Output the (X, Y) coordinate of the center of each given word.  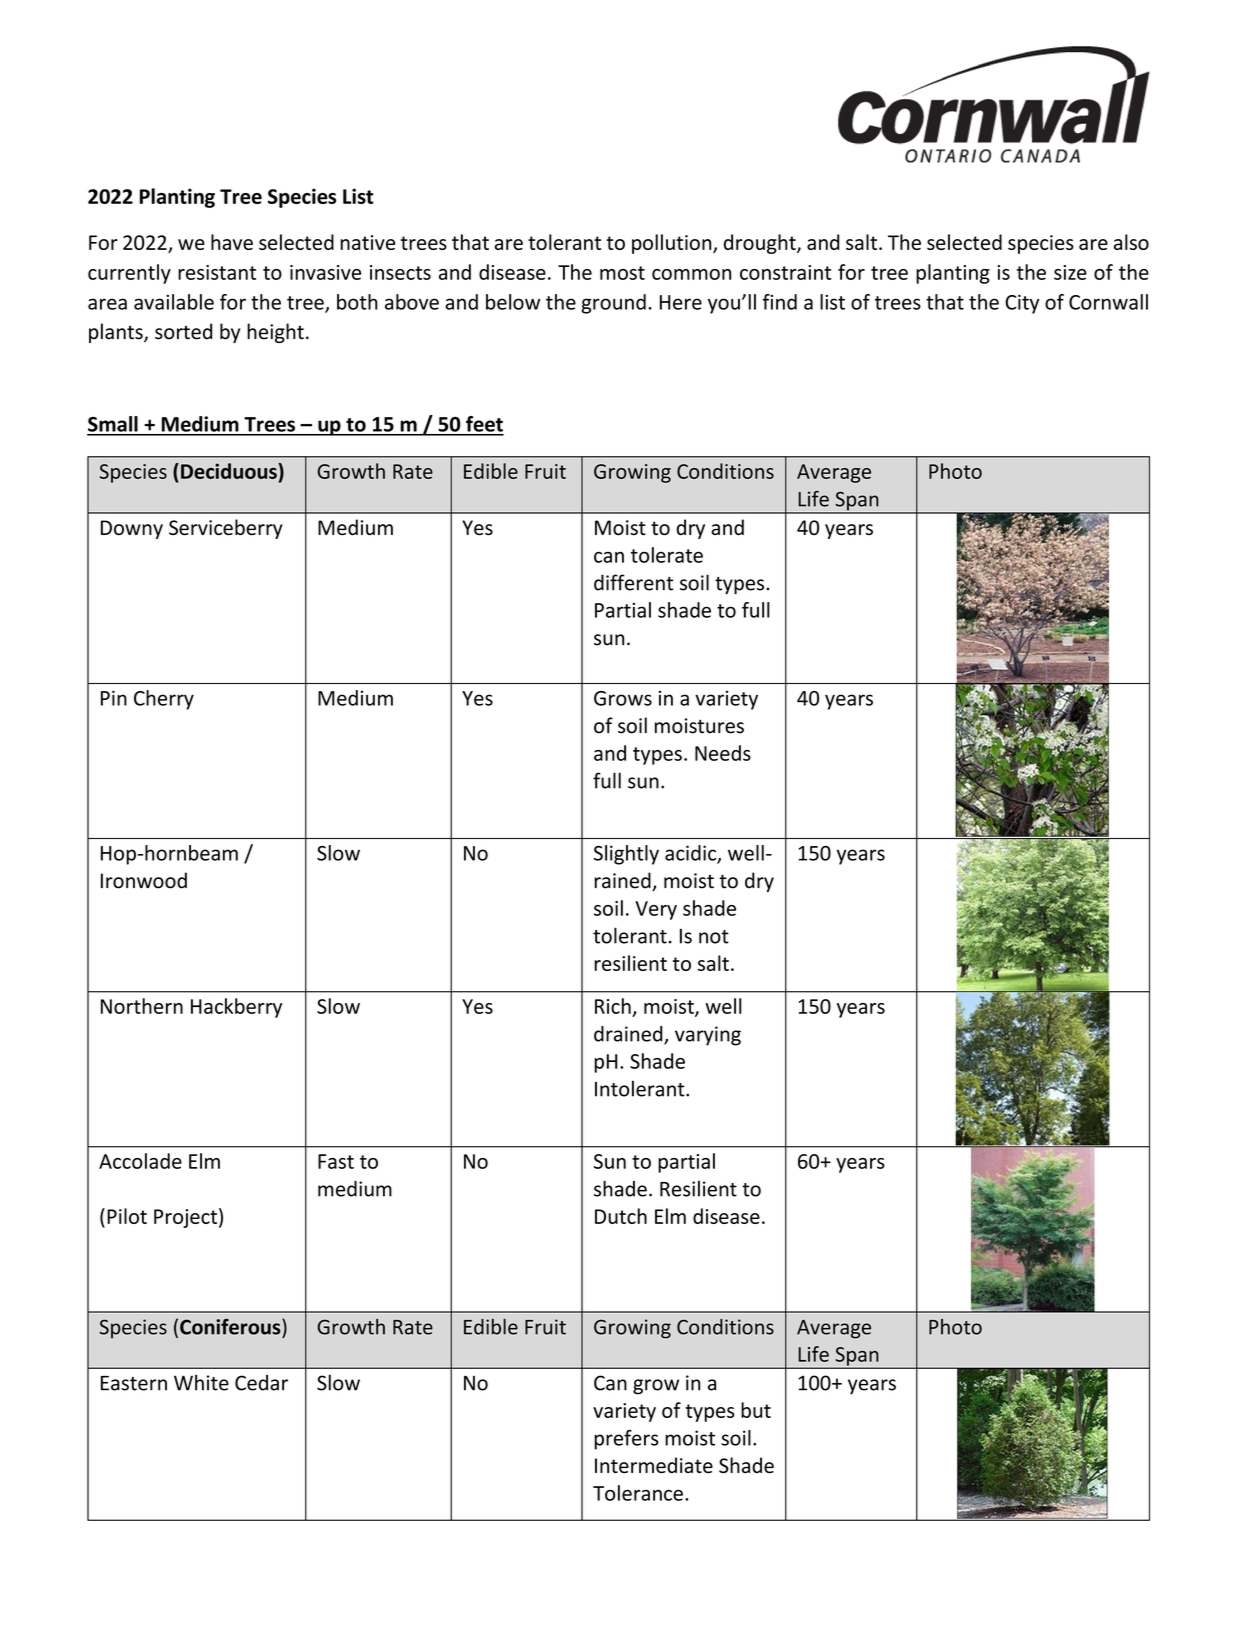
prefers (626, 1440)
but (756, 1410)
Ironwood (144, 880)
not (714, 937)
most (622, 273)
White (201, 1382)
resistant (217, 272)
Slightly (626, 855)
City (1022, 304)
